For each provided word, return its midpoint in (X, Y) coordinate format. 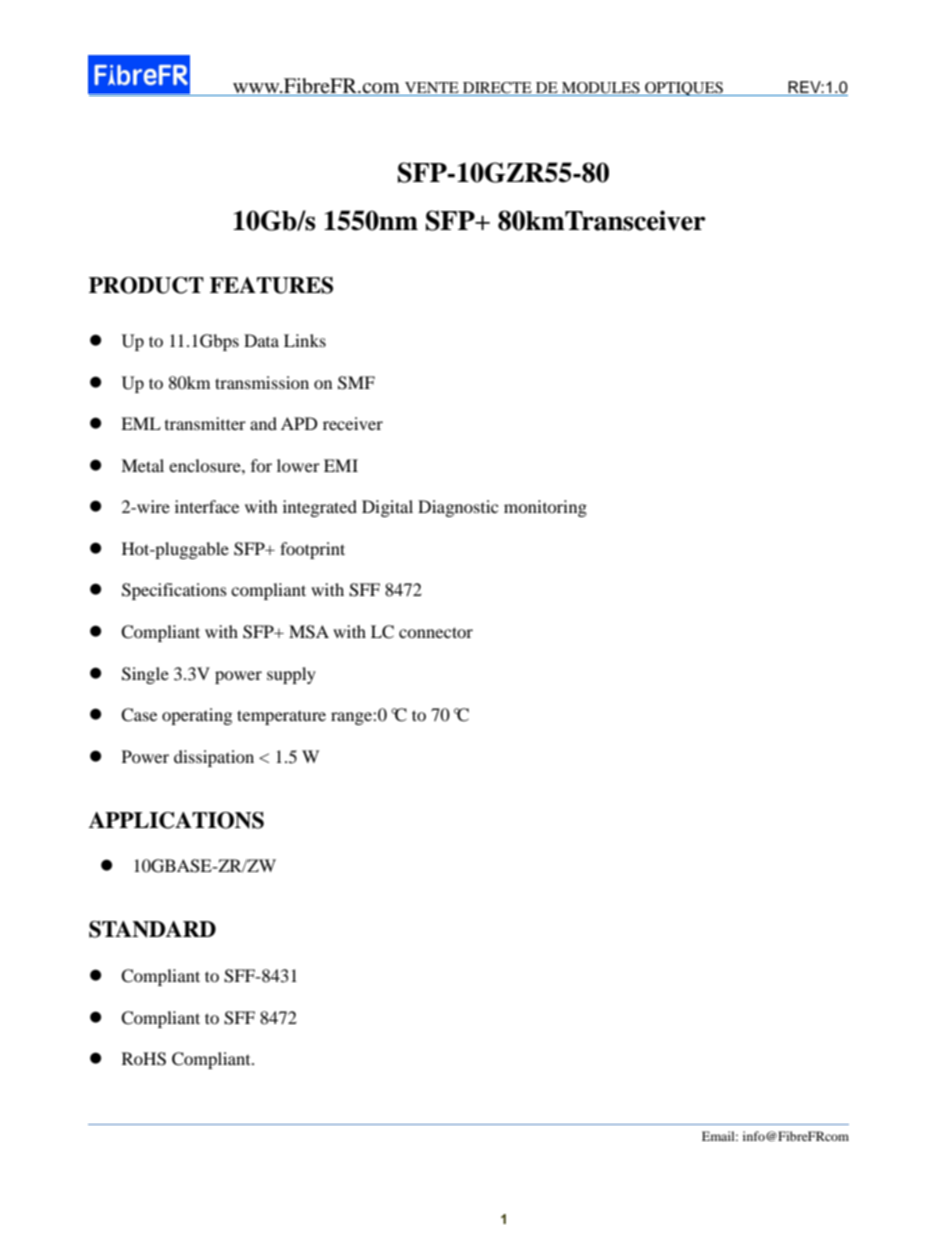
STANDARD (152, 929)
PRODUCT (146, 285)
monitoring (545, 508)
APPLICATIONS (176, 820)
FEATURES (271, 285)
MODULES (601, 89)
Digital (387, 508)
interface (207, 506)
